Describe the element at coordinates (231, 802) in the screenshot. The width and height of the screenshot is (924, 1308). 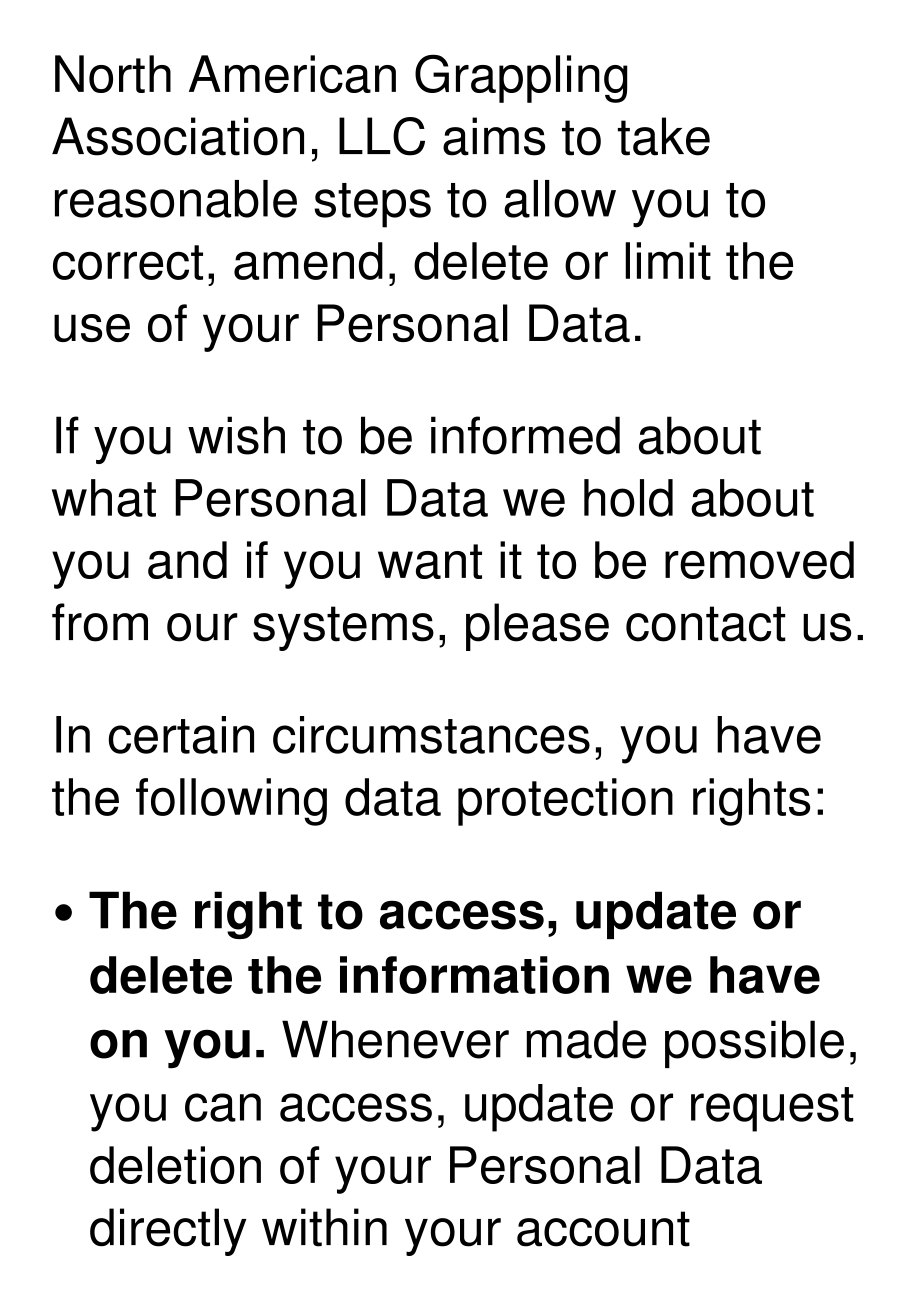
I see `following` at that location.
